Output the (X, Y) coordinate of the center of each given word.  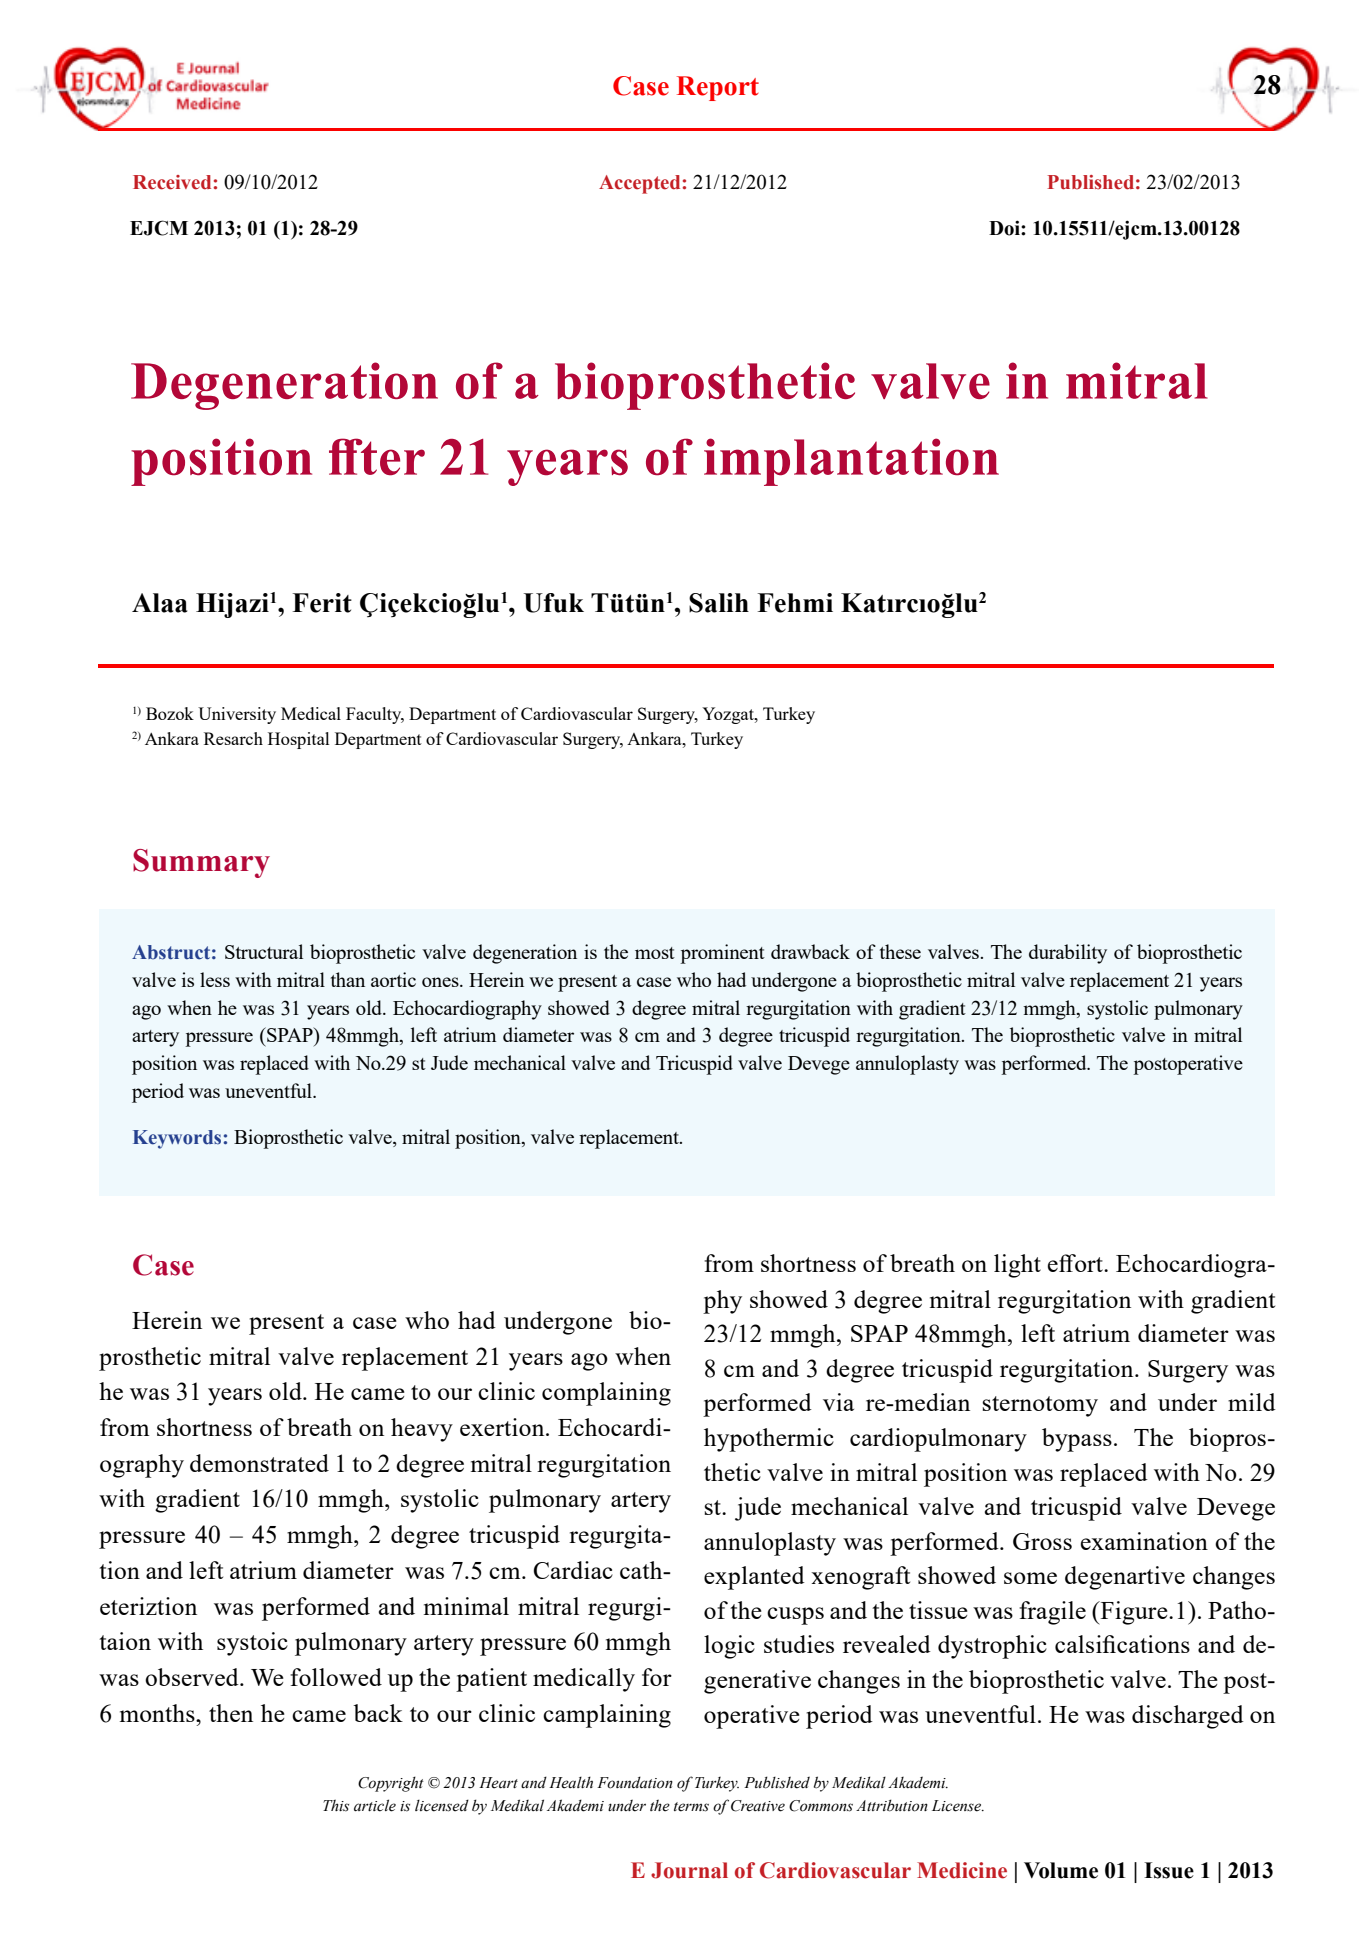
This (336, 1805)
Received (172, 182)
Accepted (639, 184)
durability (1068, 954)
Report (718, 88)
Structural (264, 951)
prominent (722, 954)
